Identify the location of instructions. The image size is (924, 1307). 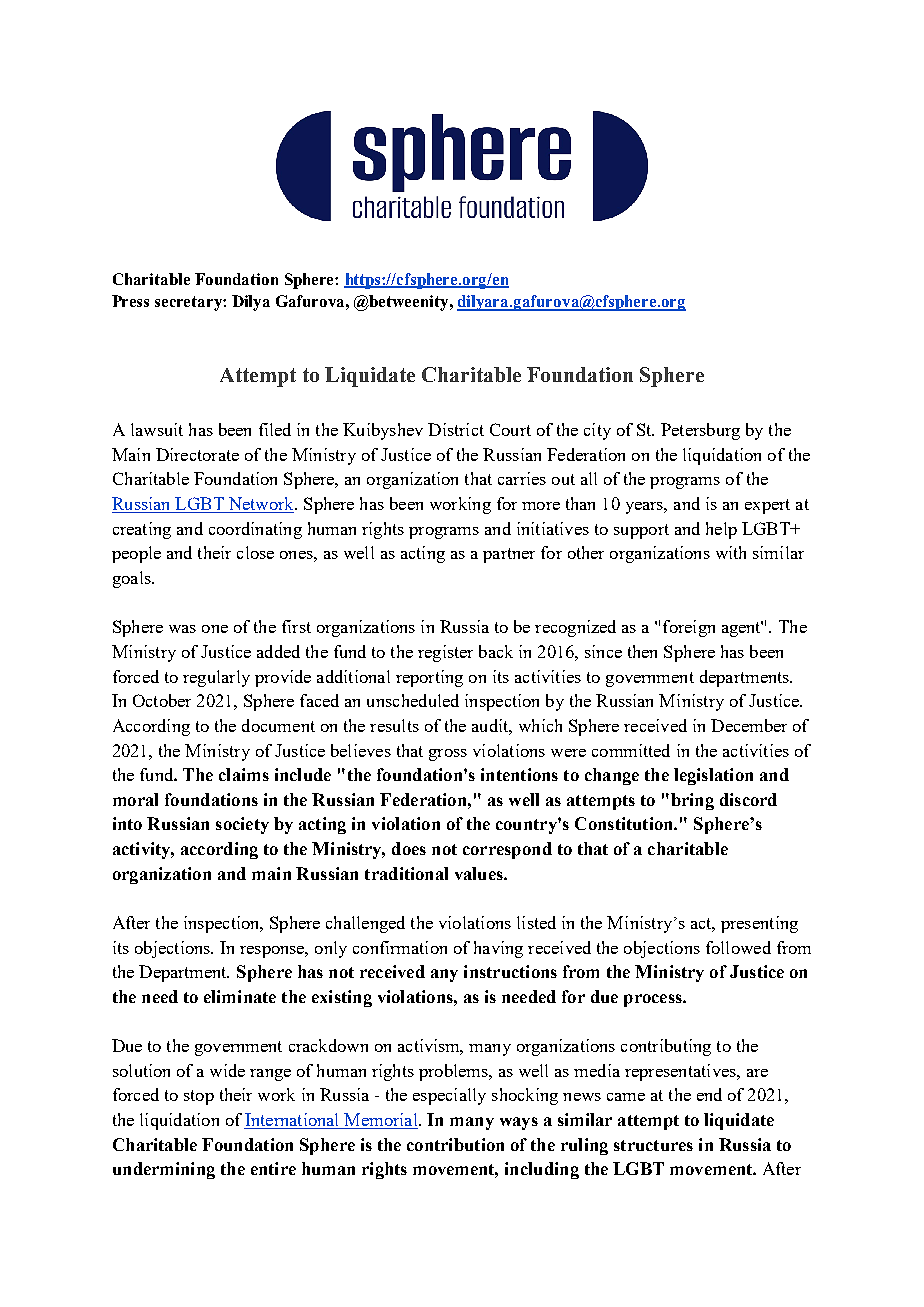
(510, 971).
